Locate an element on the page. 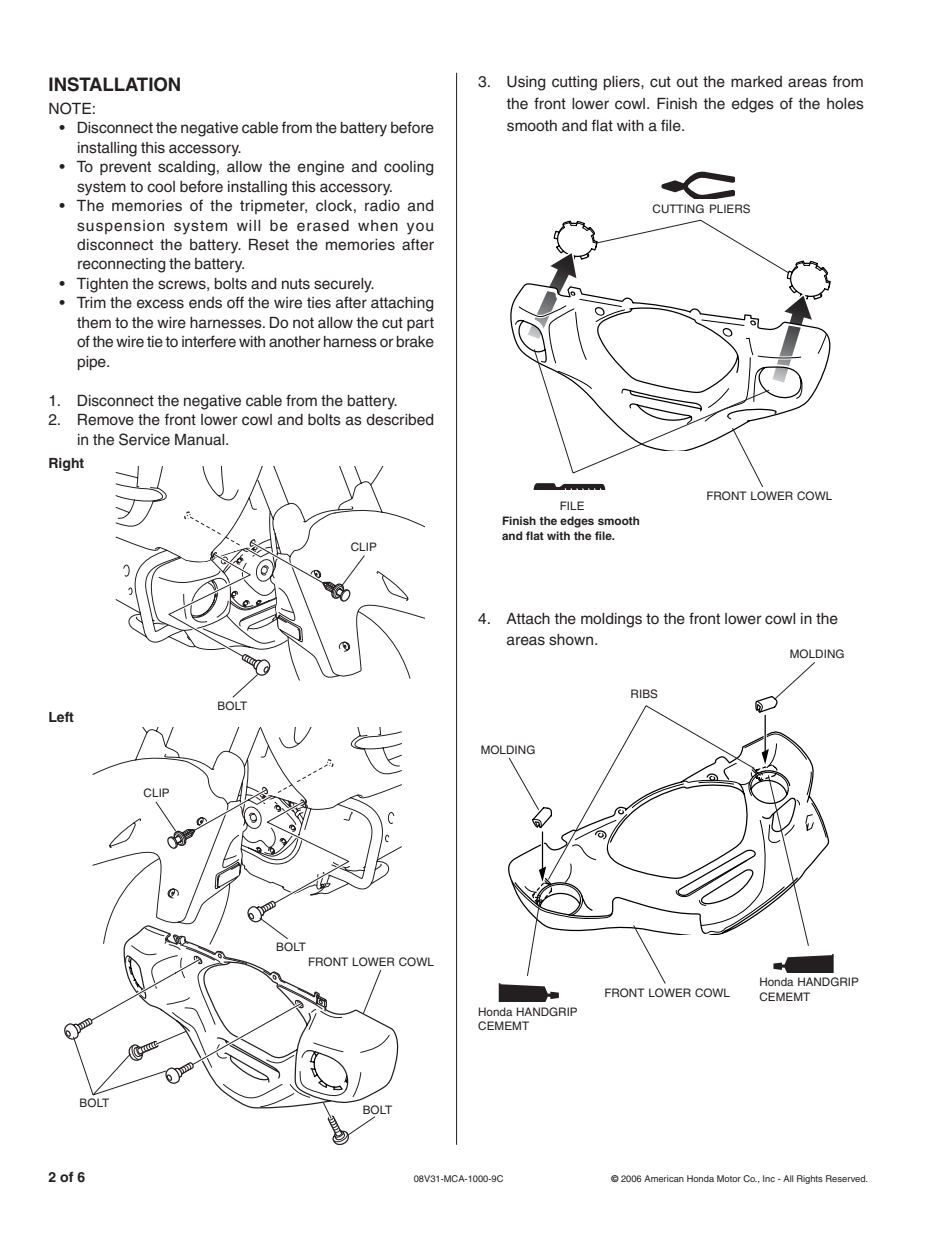 The image size is (952, 1233). brake is located at coordinates (415, 342).
